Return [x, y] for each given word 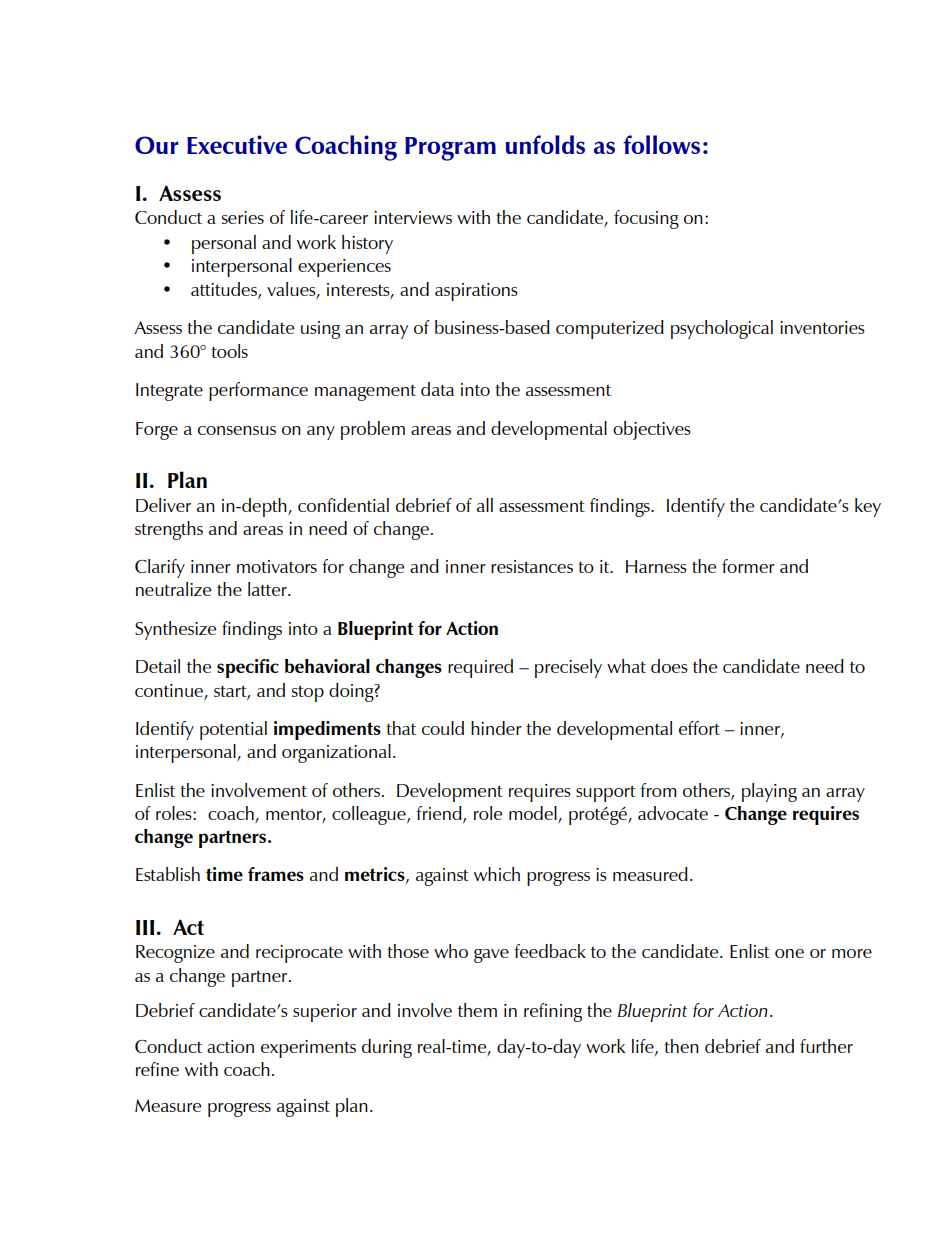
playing [769, 792]
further [826, 1046]
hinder [496, 728]
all [485, 505]
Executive [237, 144]
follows [661, 144]
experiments [308, 1049]
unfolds [545, 144]
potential [233, 730]
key [868, 507]
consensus [237, 430]
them [477, 1010]
